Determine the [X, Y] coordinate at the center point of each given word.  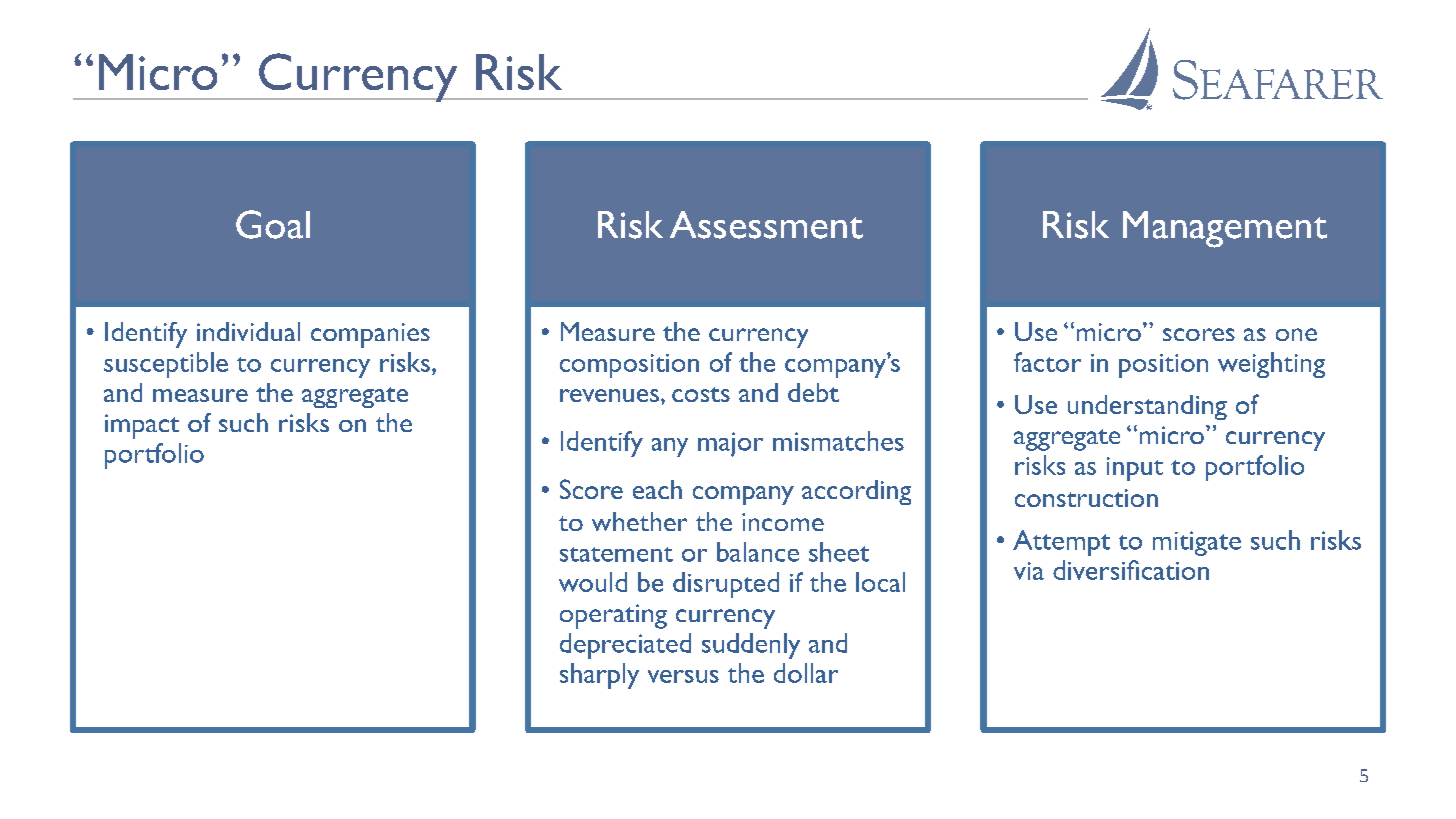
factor [1047, 362]
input [1135, 469]
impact [142, 426]
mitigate [1197, 543]
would [593, 582]
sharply [599, 676]
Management [1225, 229]
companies [370, 335]
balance [758, 552]
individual [248, 331]
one [1296, 334]
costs [701, 394]
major [730, 444]
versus [683, 676]
